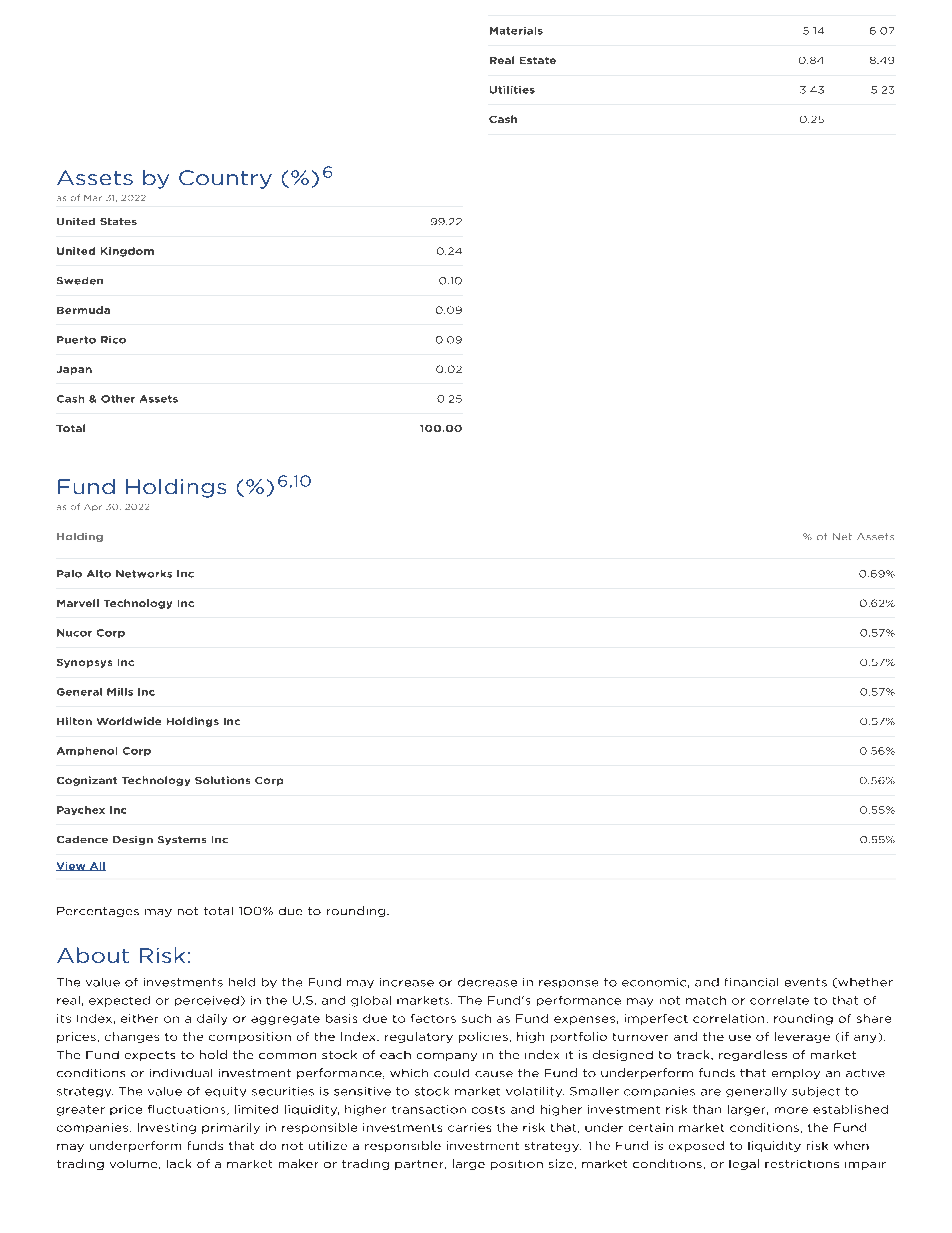  Describe the element at coordinates (751, 982) in the screenshot. I see `financial` at that location.
